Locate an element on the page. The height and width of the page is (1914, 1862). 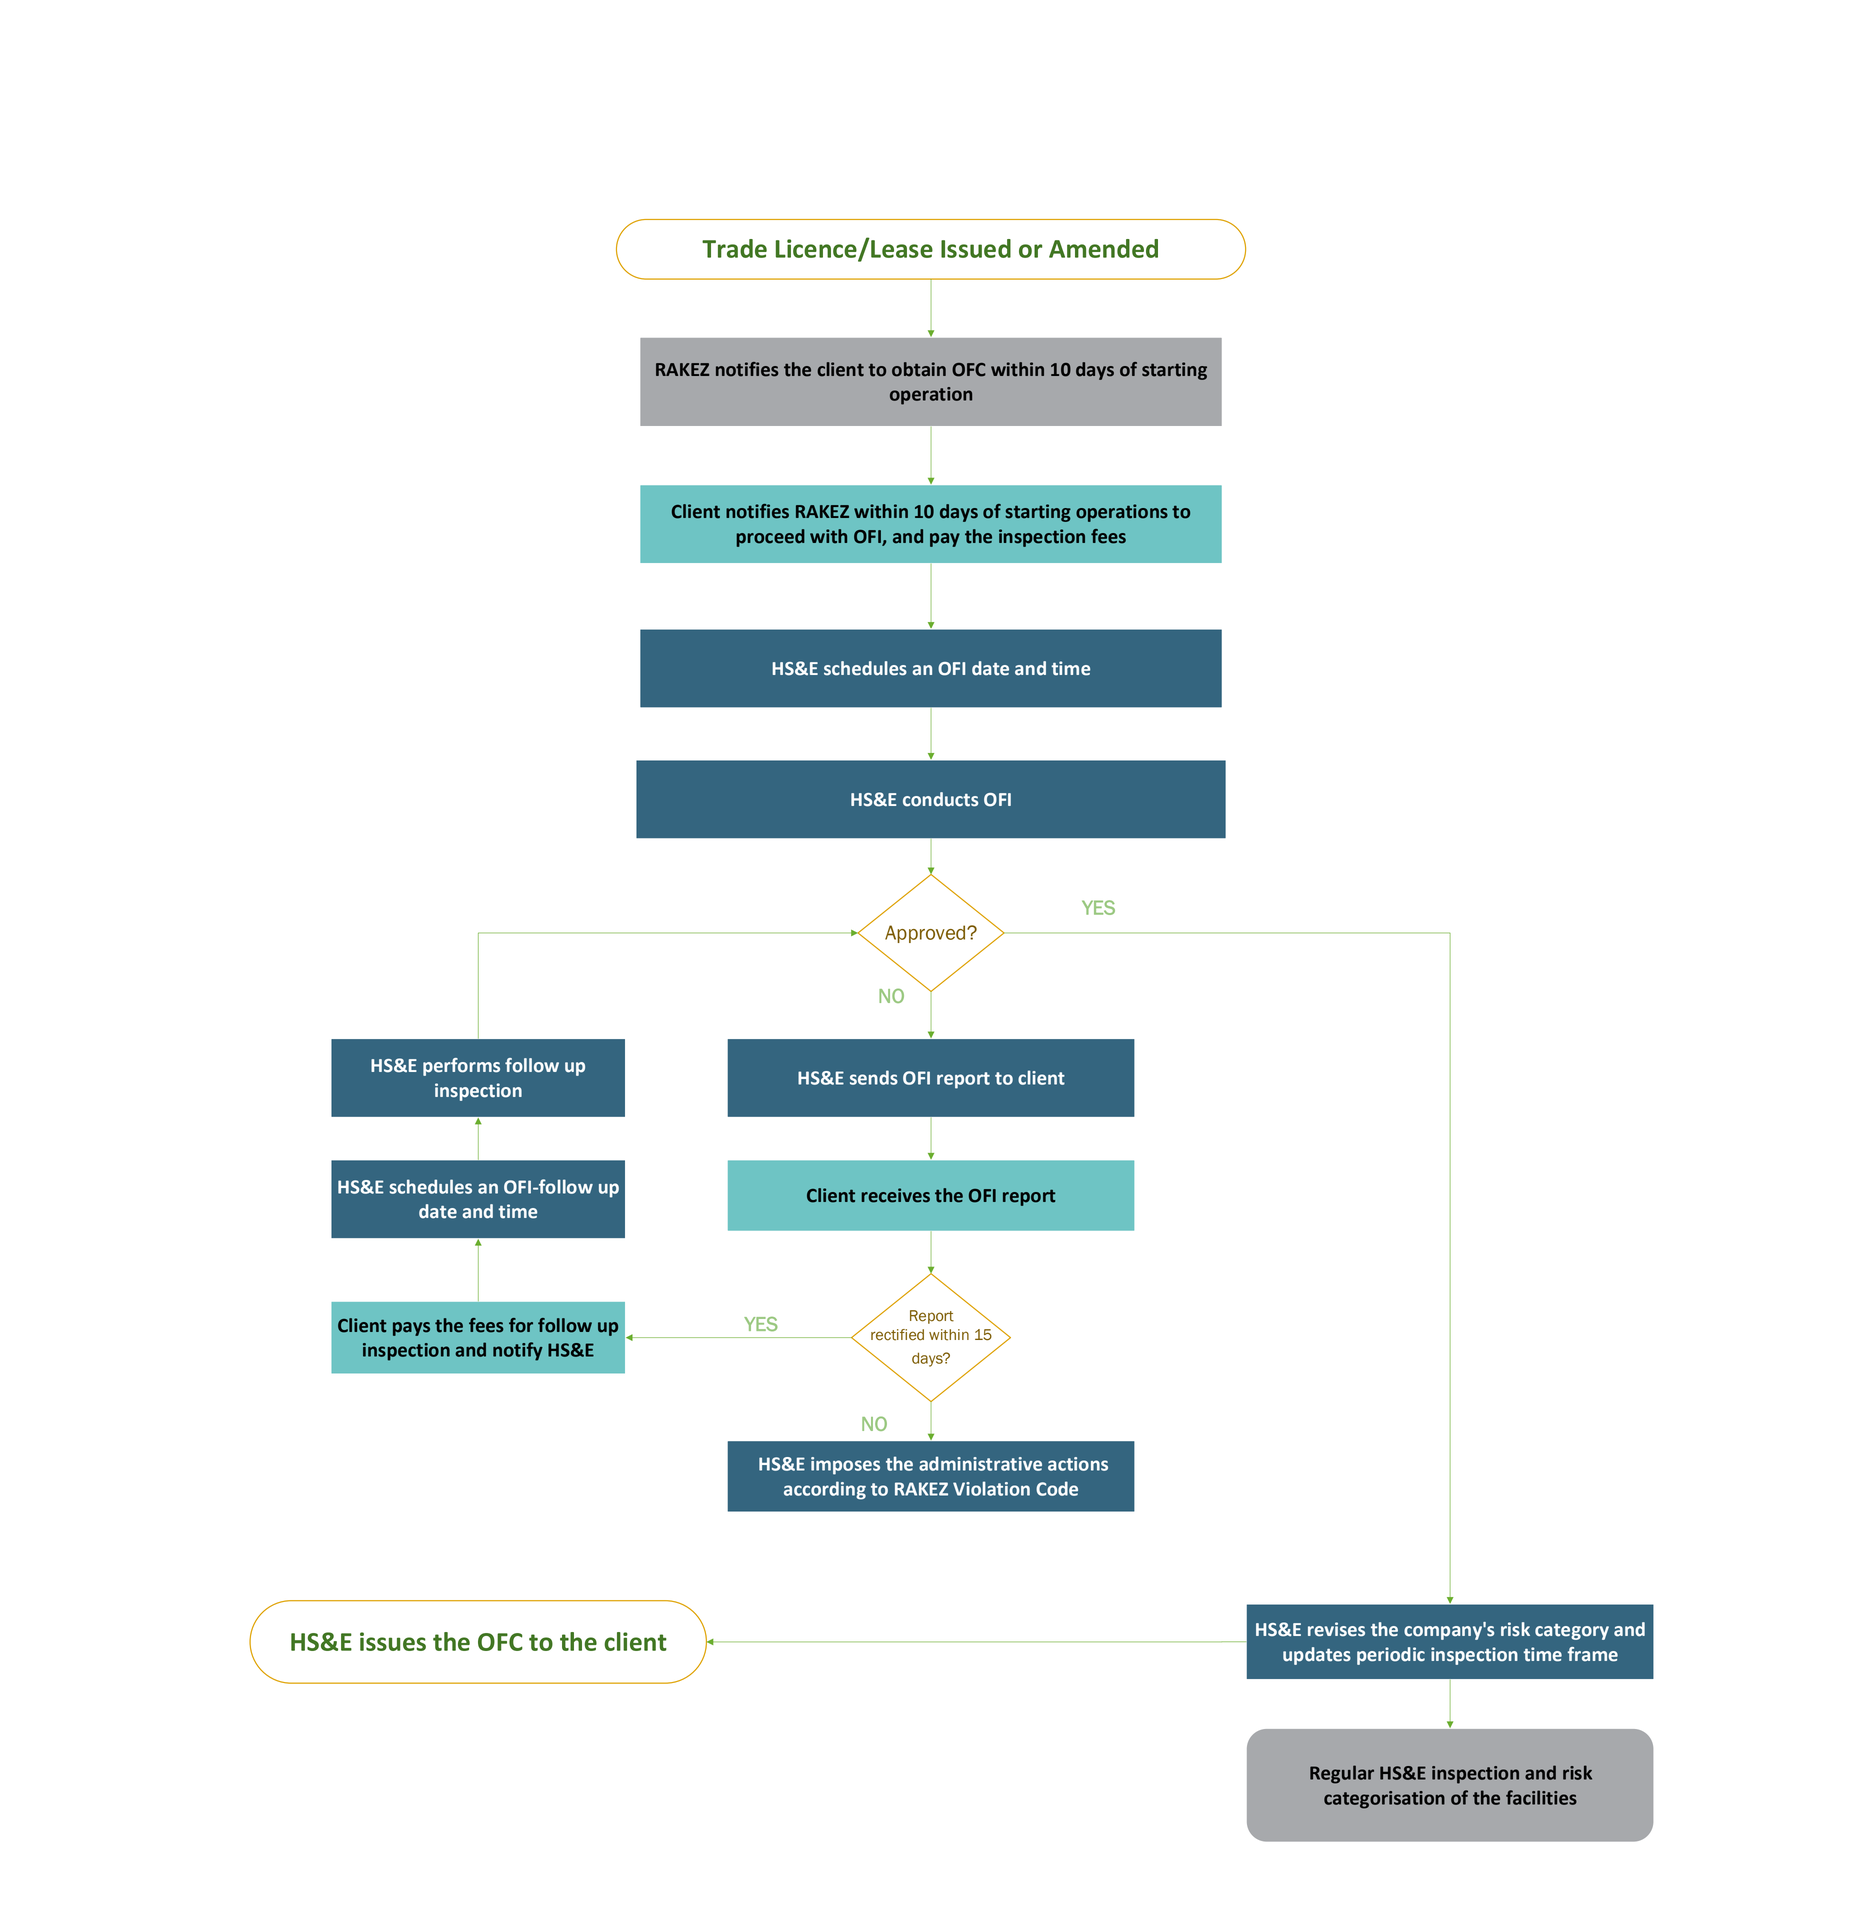
Trade is located at coordinates (734, 248).
